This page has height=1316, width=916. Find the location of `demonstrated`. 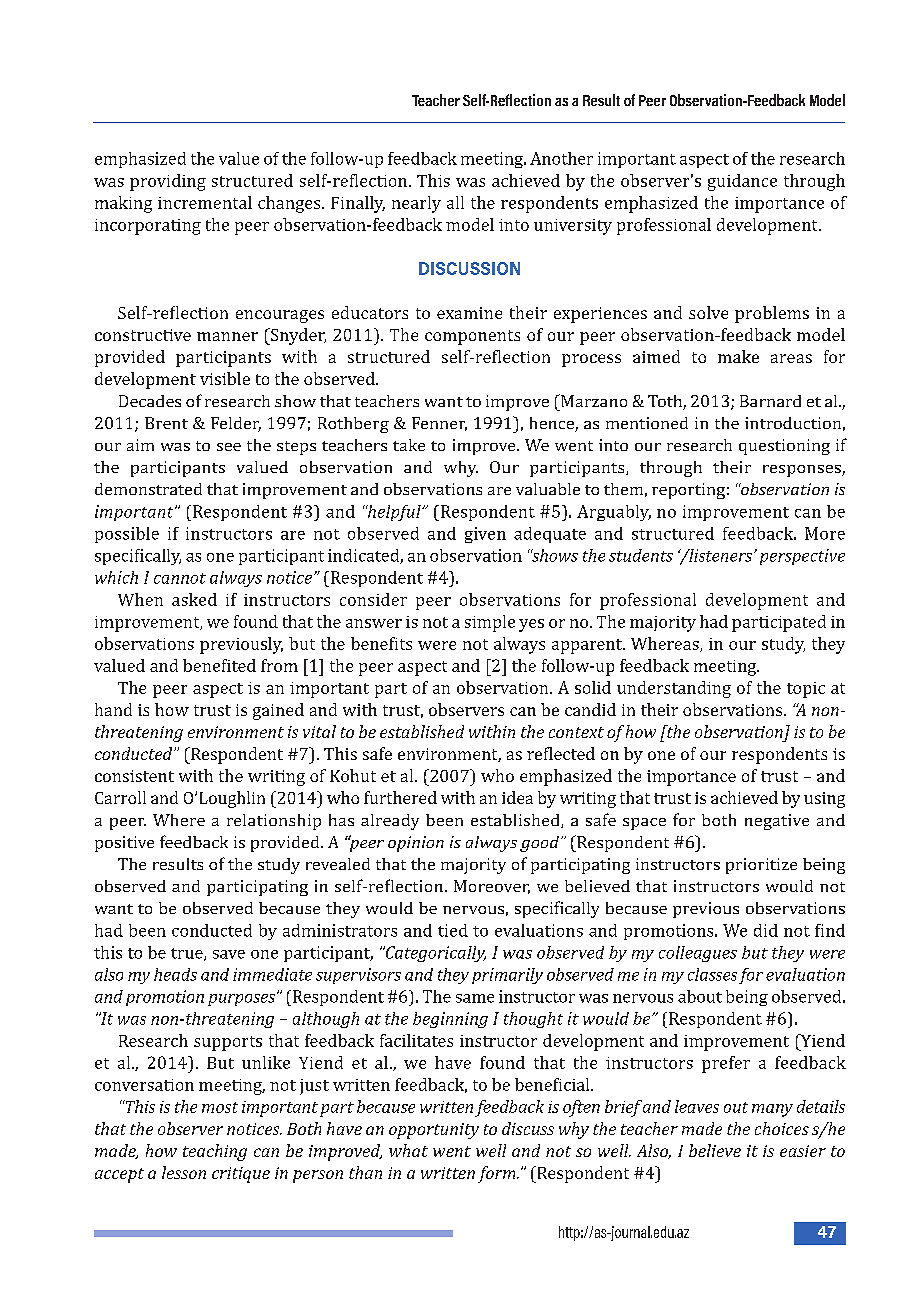

demonstrated is located at coordinates (148, 489).
